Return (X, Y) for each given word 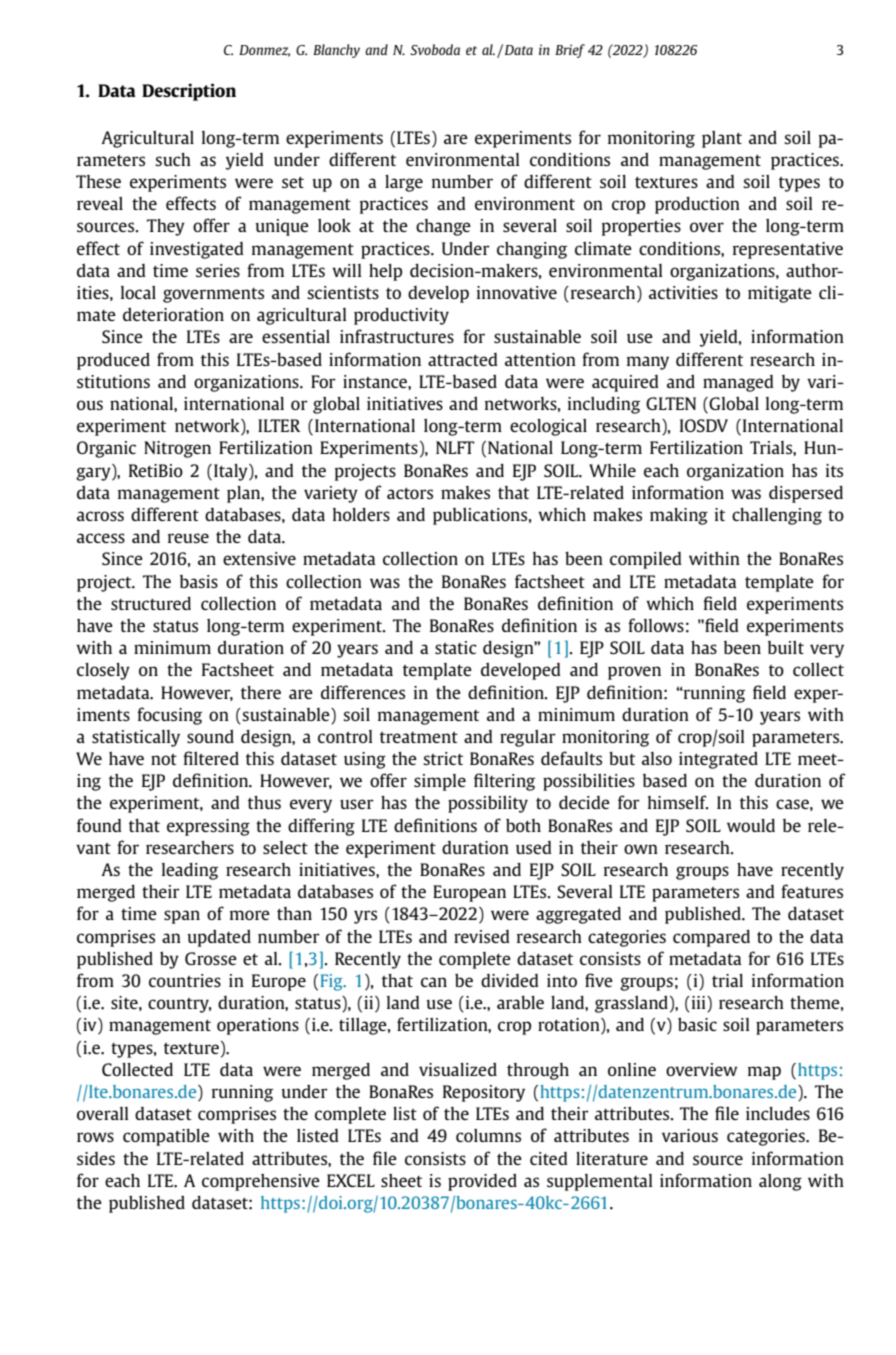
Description (189, 92)
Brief (570, 51)
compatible (166, 1137)
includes (778, 1113)
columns (488, 1135)
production (697, 205)
